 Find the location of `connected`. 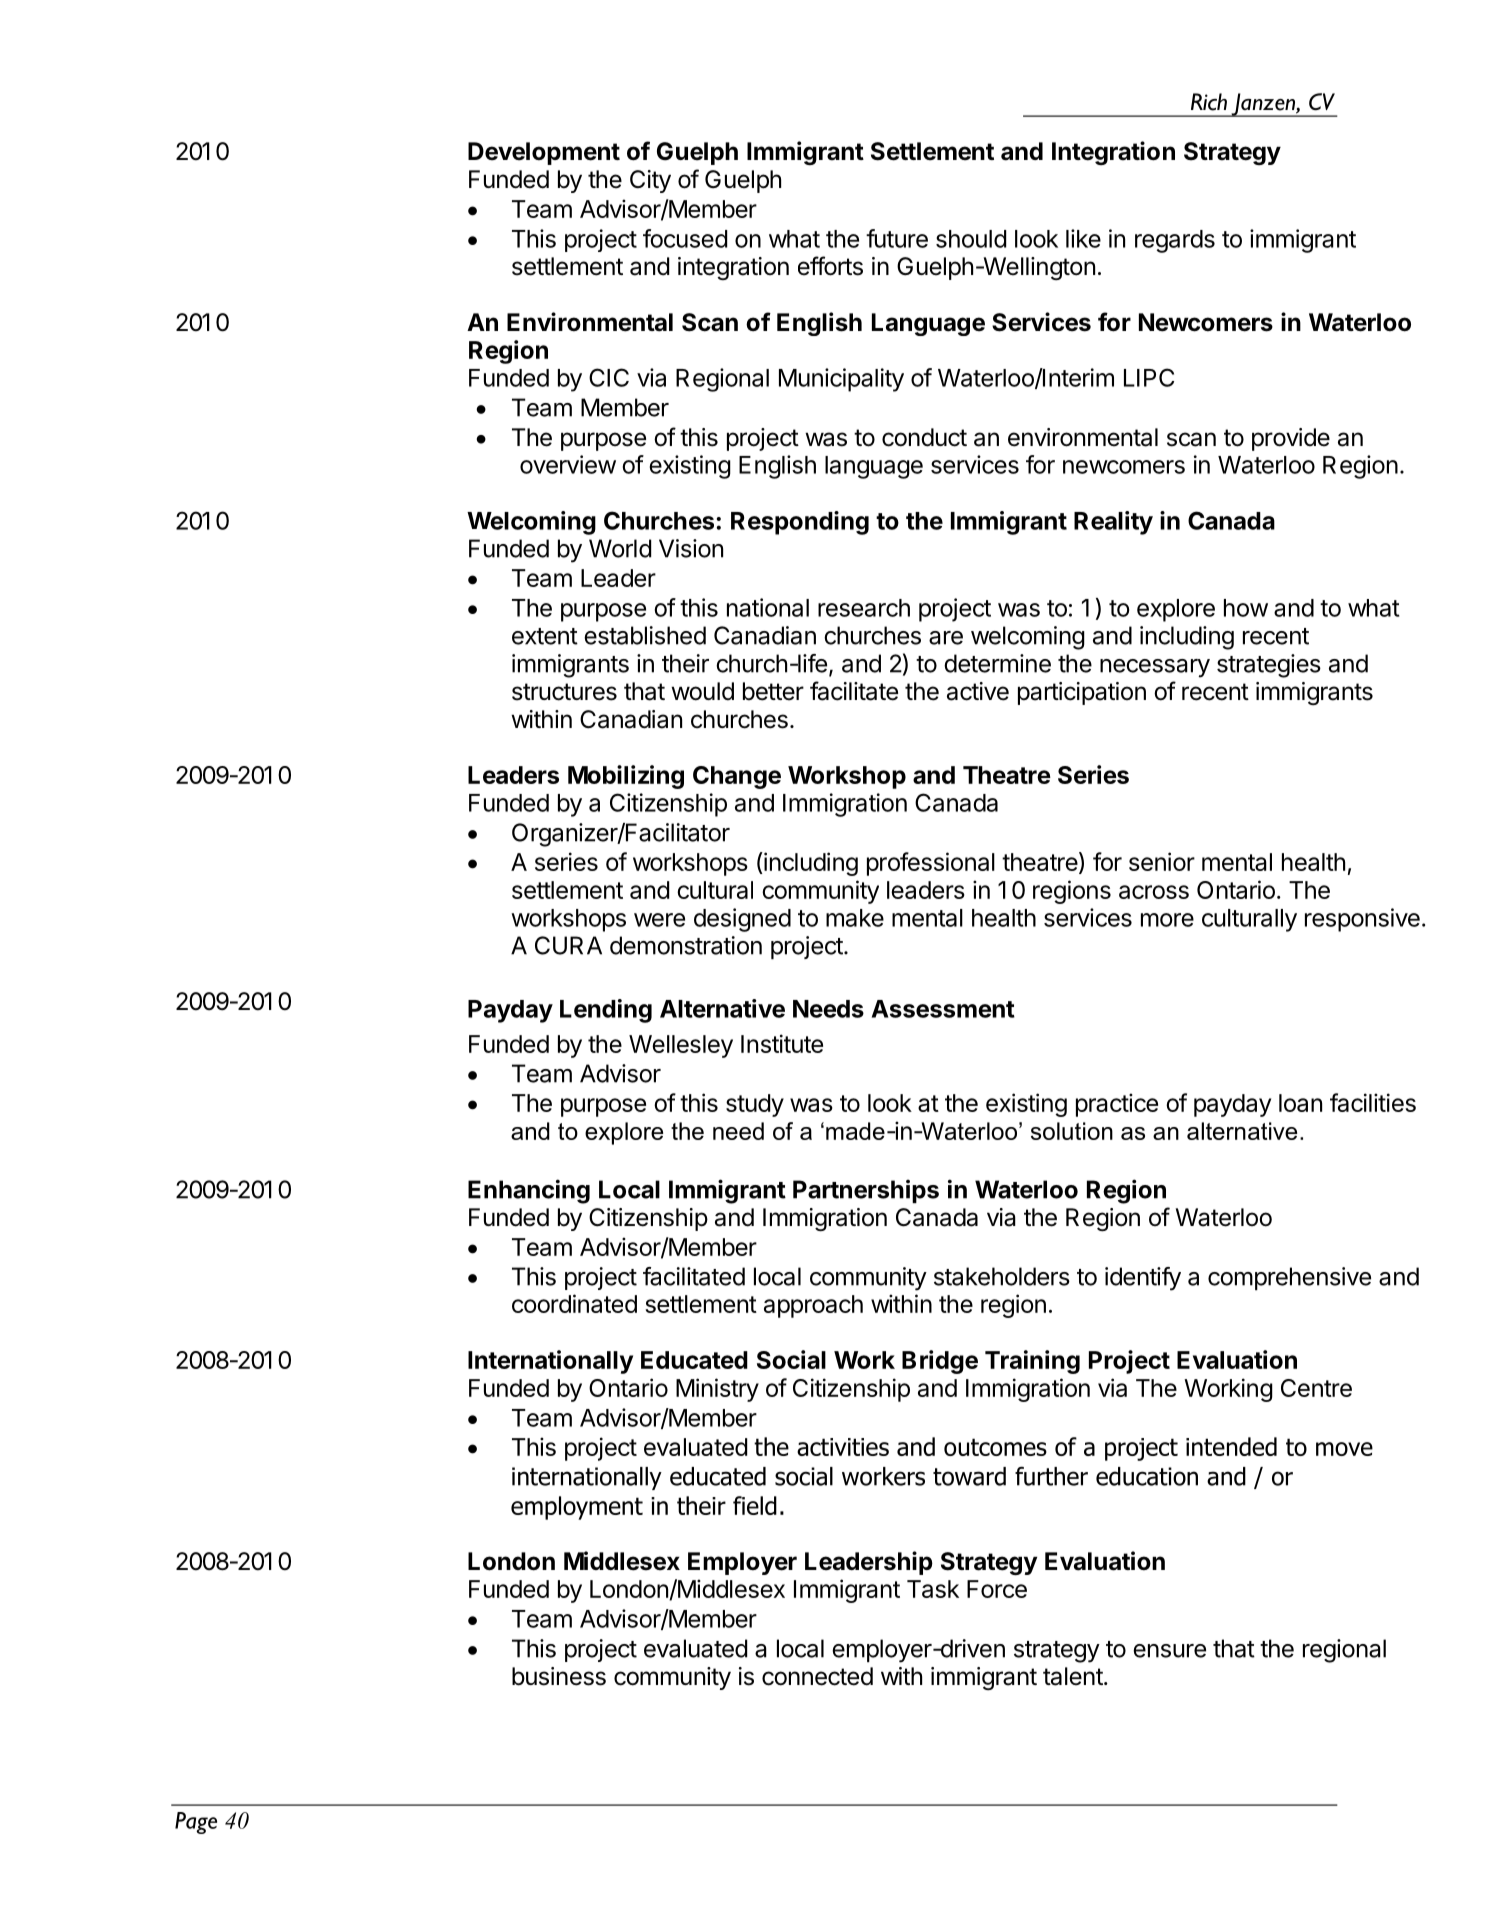

connected is located at coordinates (817, 1676).
